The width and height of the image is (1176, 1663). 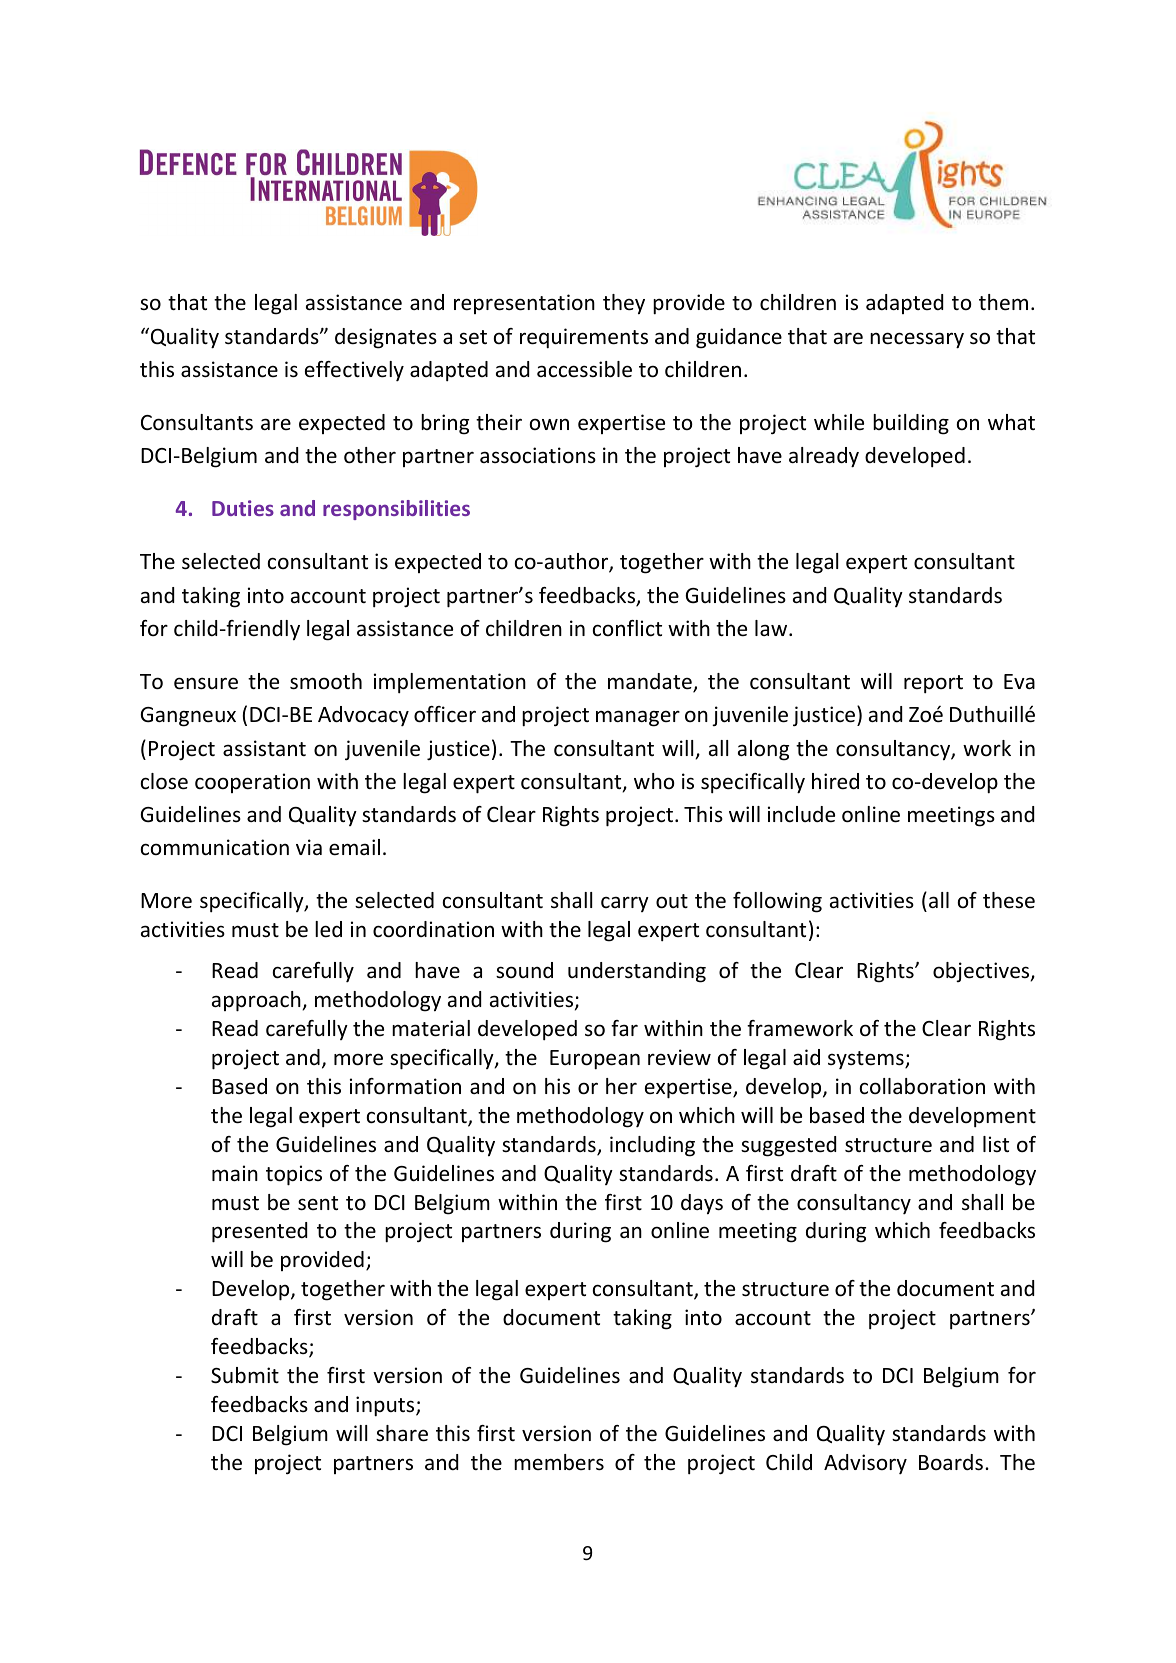 What do you see at coordinates (257, 1001) in the image?
I see `approach` at bounding box center [257, 1001].
